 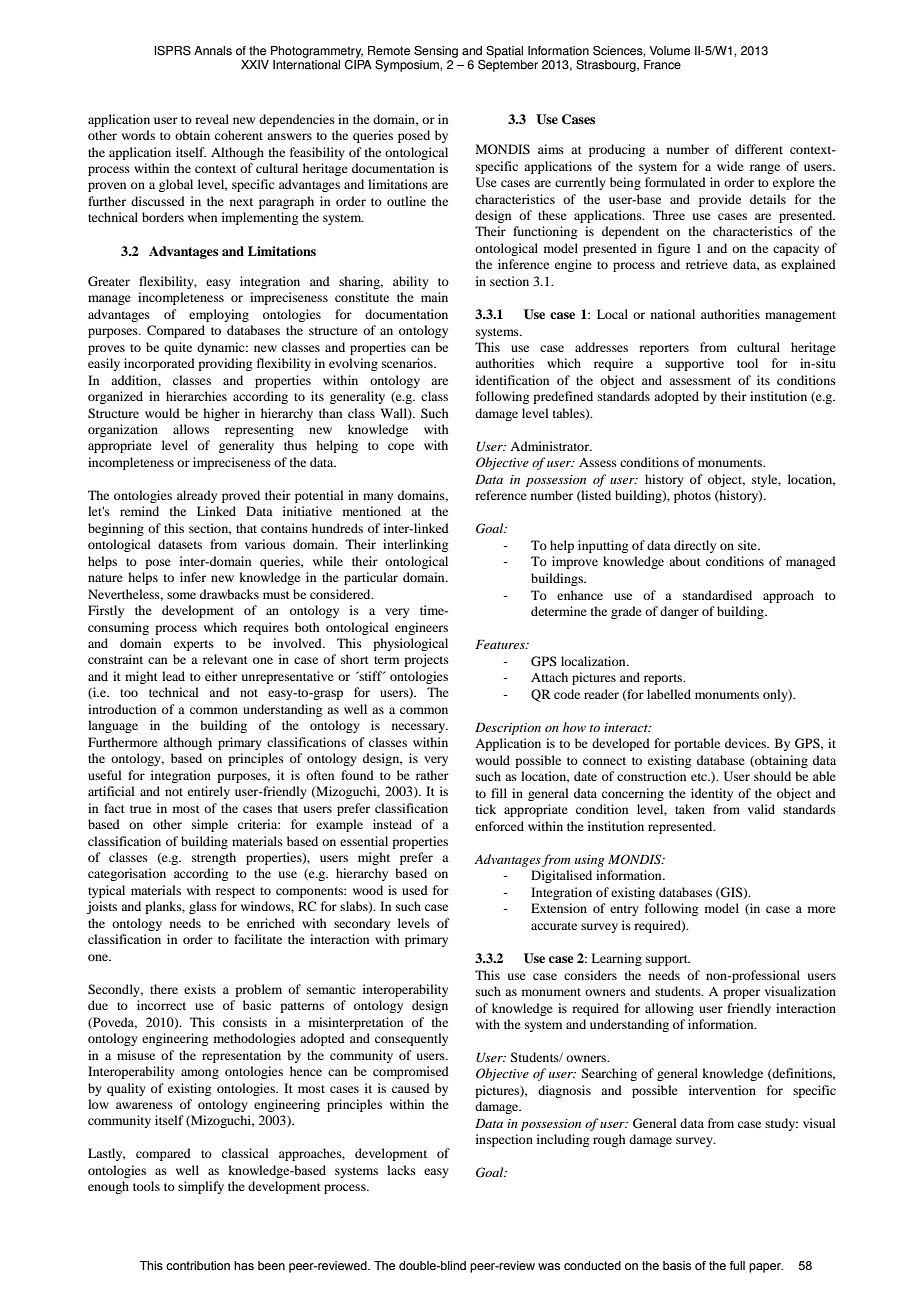 What do you see at coordinates (499, 826) in the screenshot?
I see `enforced` at bounding box center [499, 826].
